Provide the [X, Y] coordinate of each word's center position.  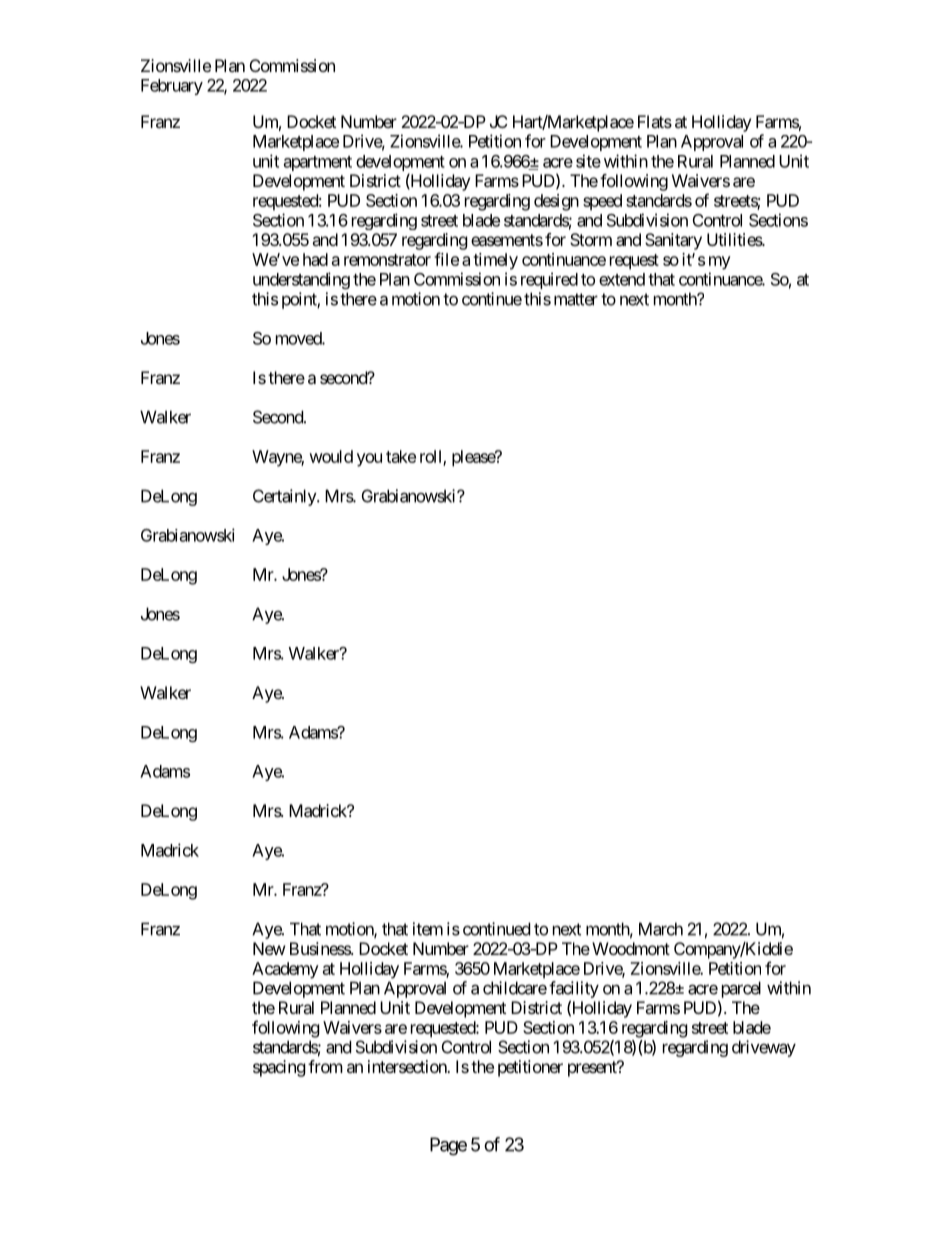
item [428, 929]
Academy [285, 970]
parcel [741, 989]
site [588, 161]
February [172, 87]
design [556, 202]
